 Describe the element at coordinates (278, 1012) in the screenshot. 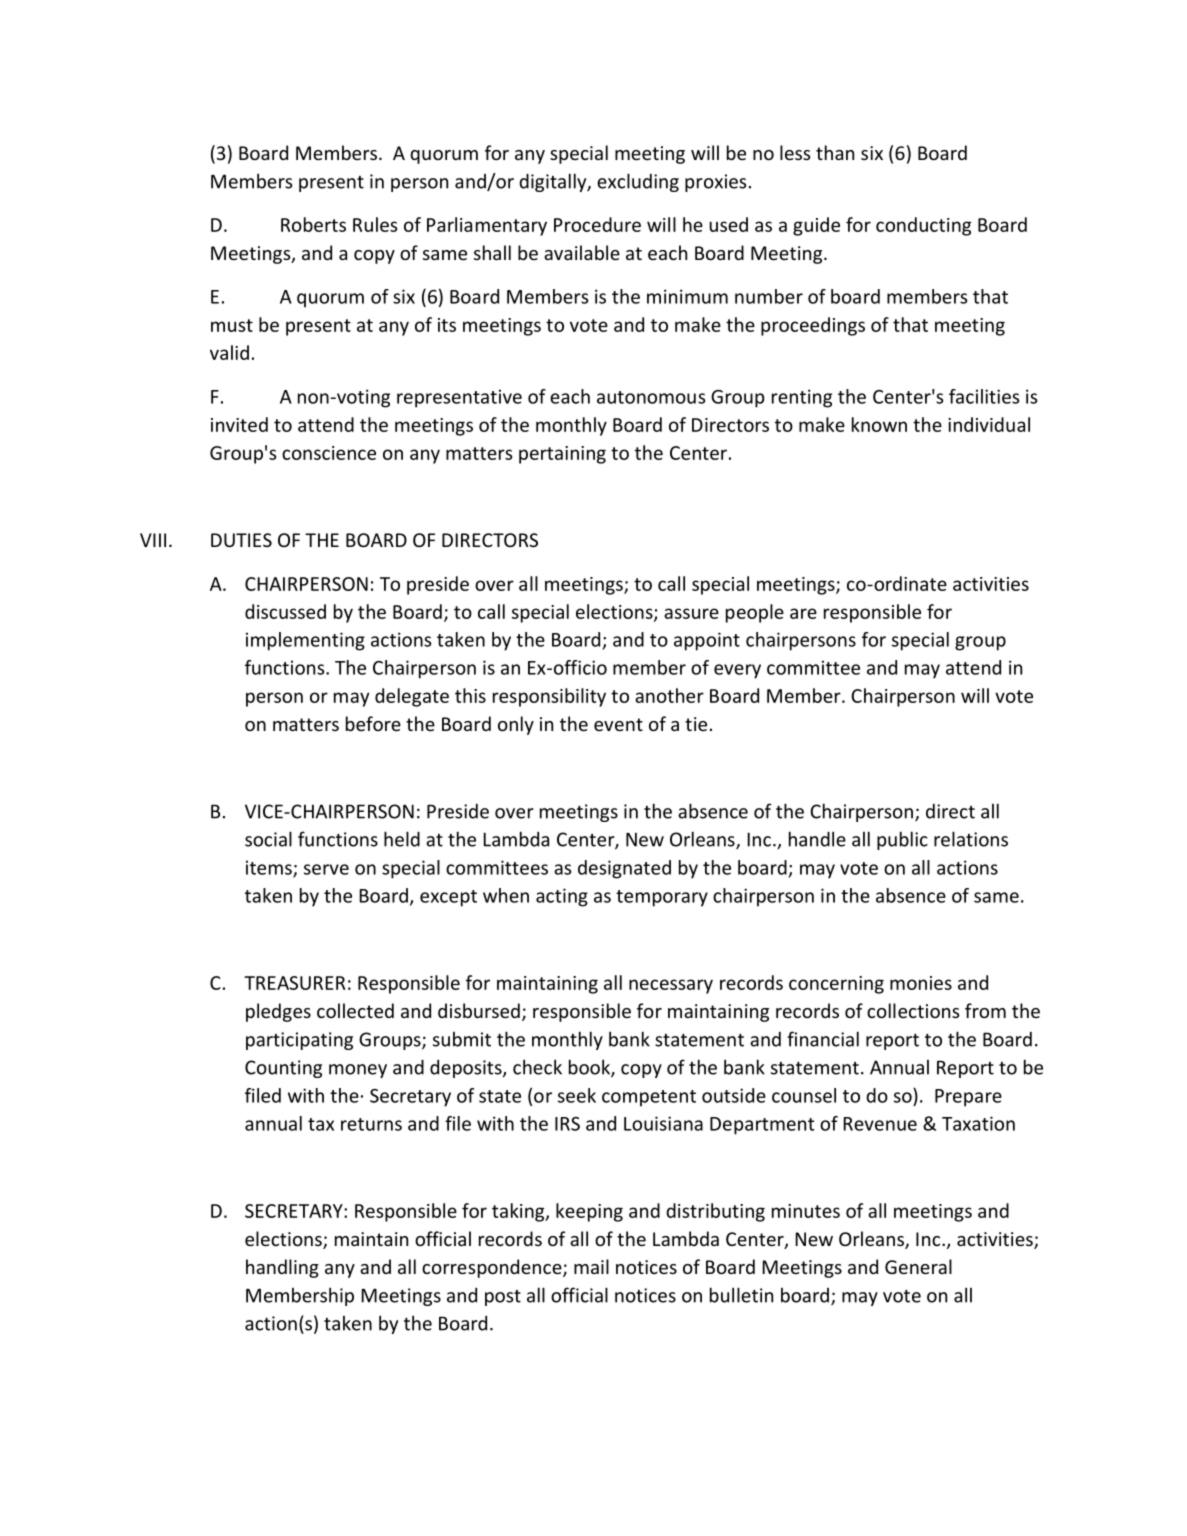

I see `pledges` at that location.
